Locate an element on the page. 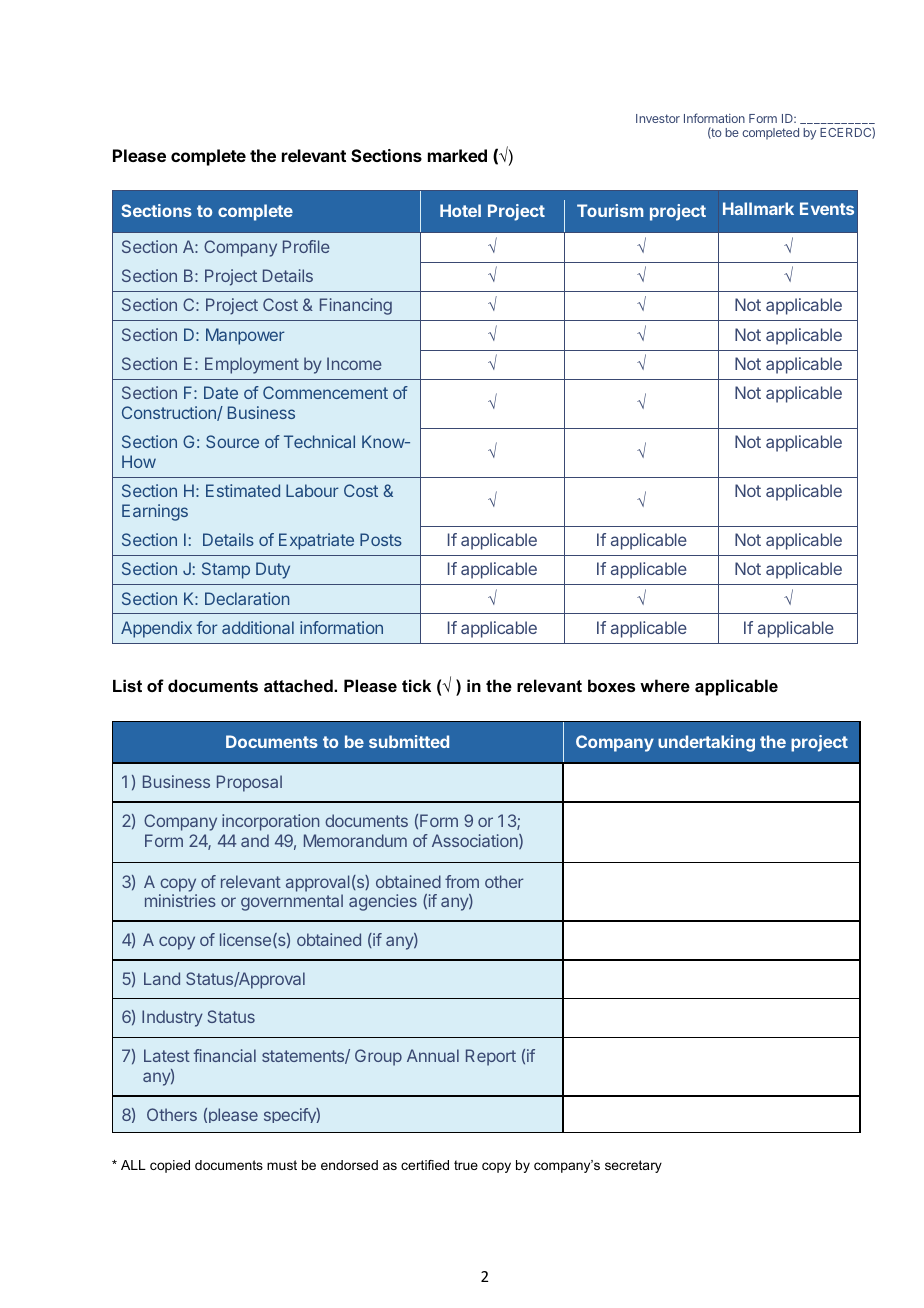  ministries is located at coordinates (180, 900).
